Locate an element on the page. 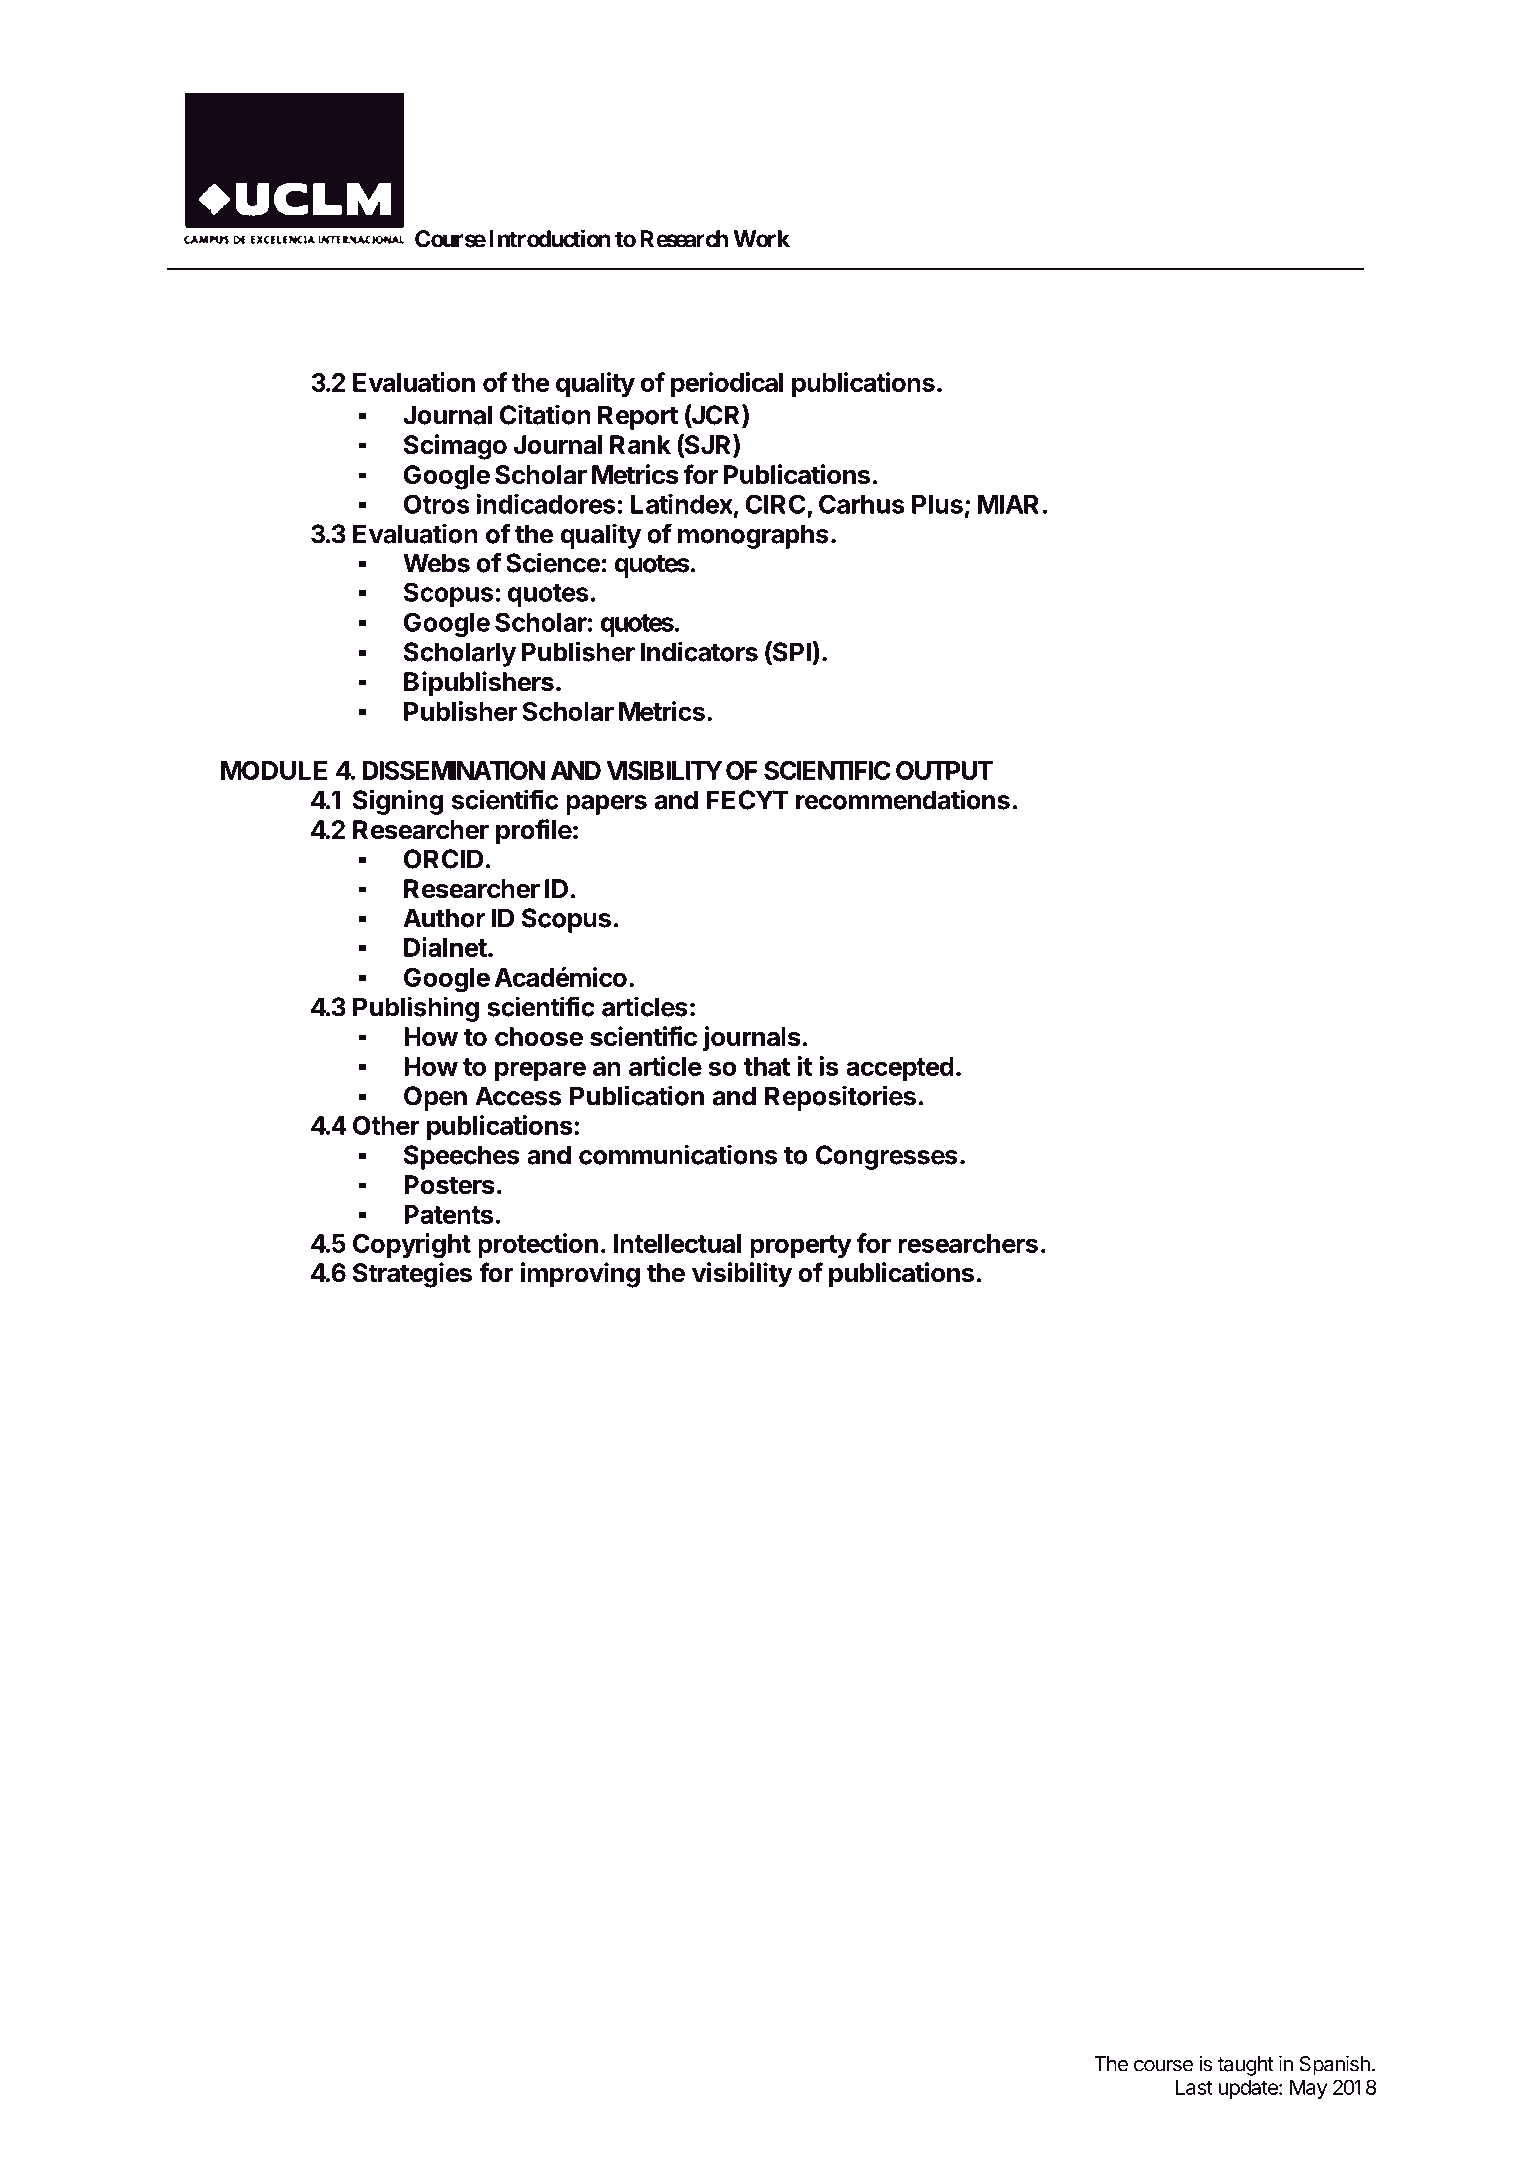 This document has height=2168, width=1534. Plus is located at coordinates (937, 504).
